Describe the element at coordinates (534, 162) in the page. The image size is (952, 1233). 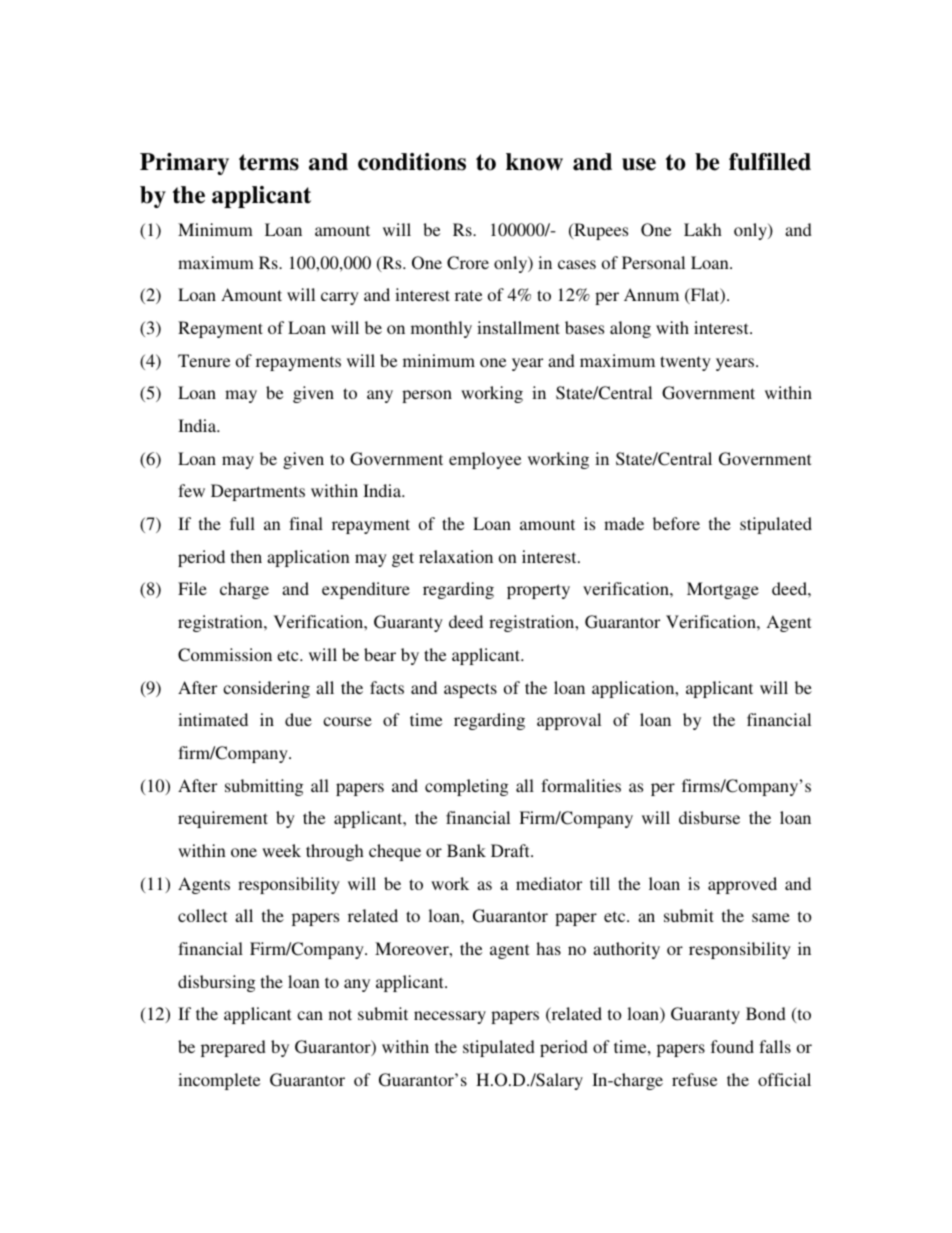
I see `know` at that location.
